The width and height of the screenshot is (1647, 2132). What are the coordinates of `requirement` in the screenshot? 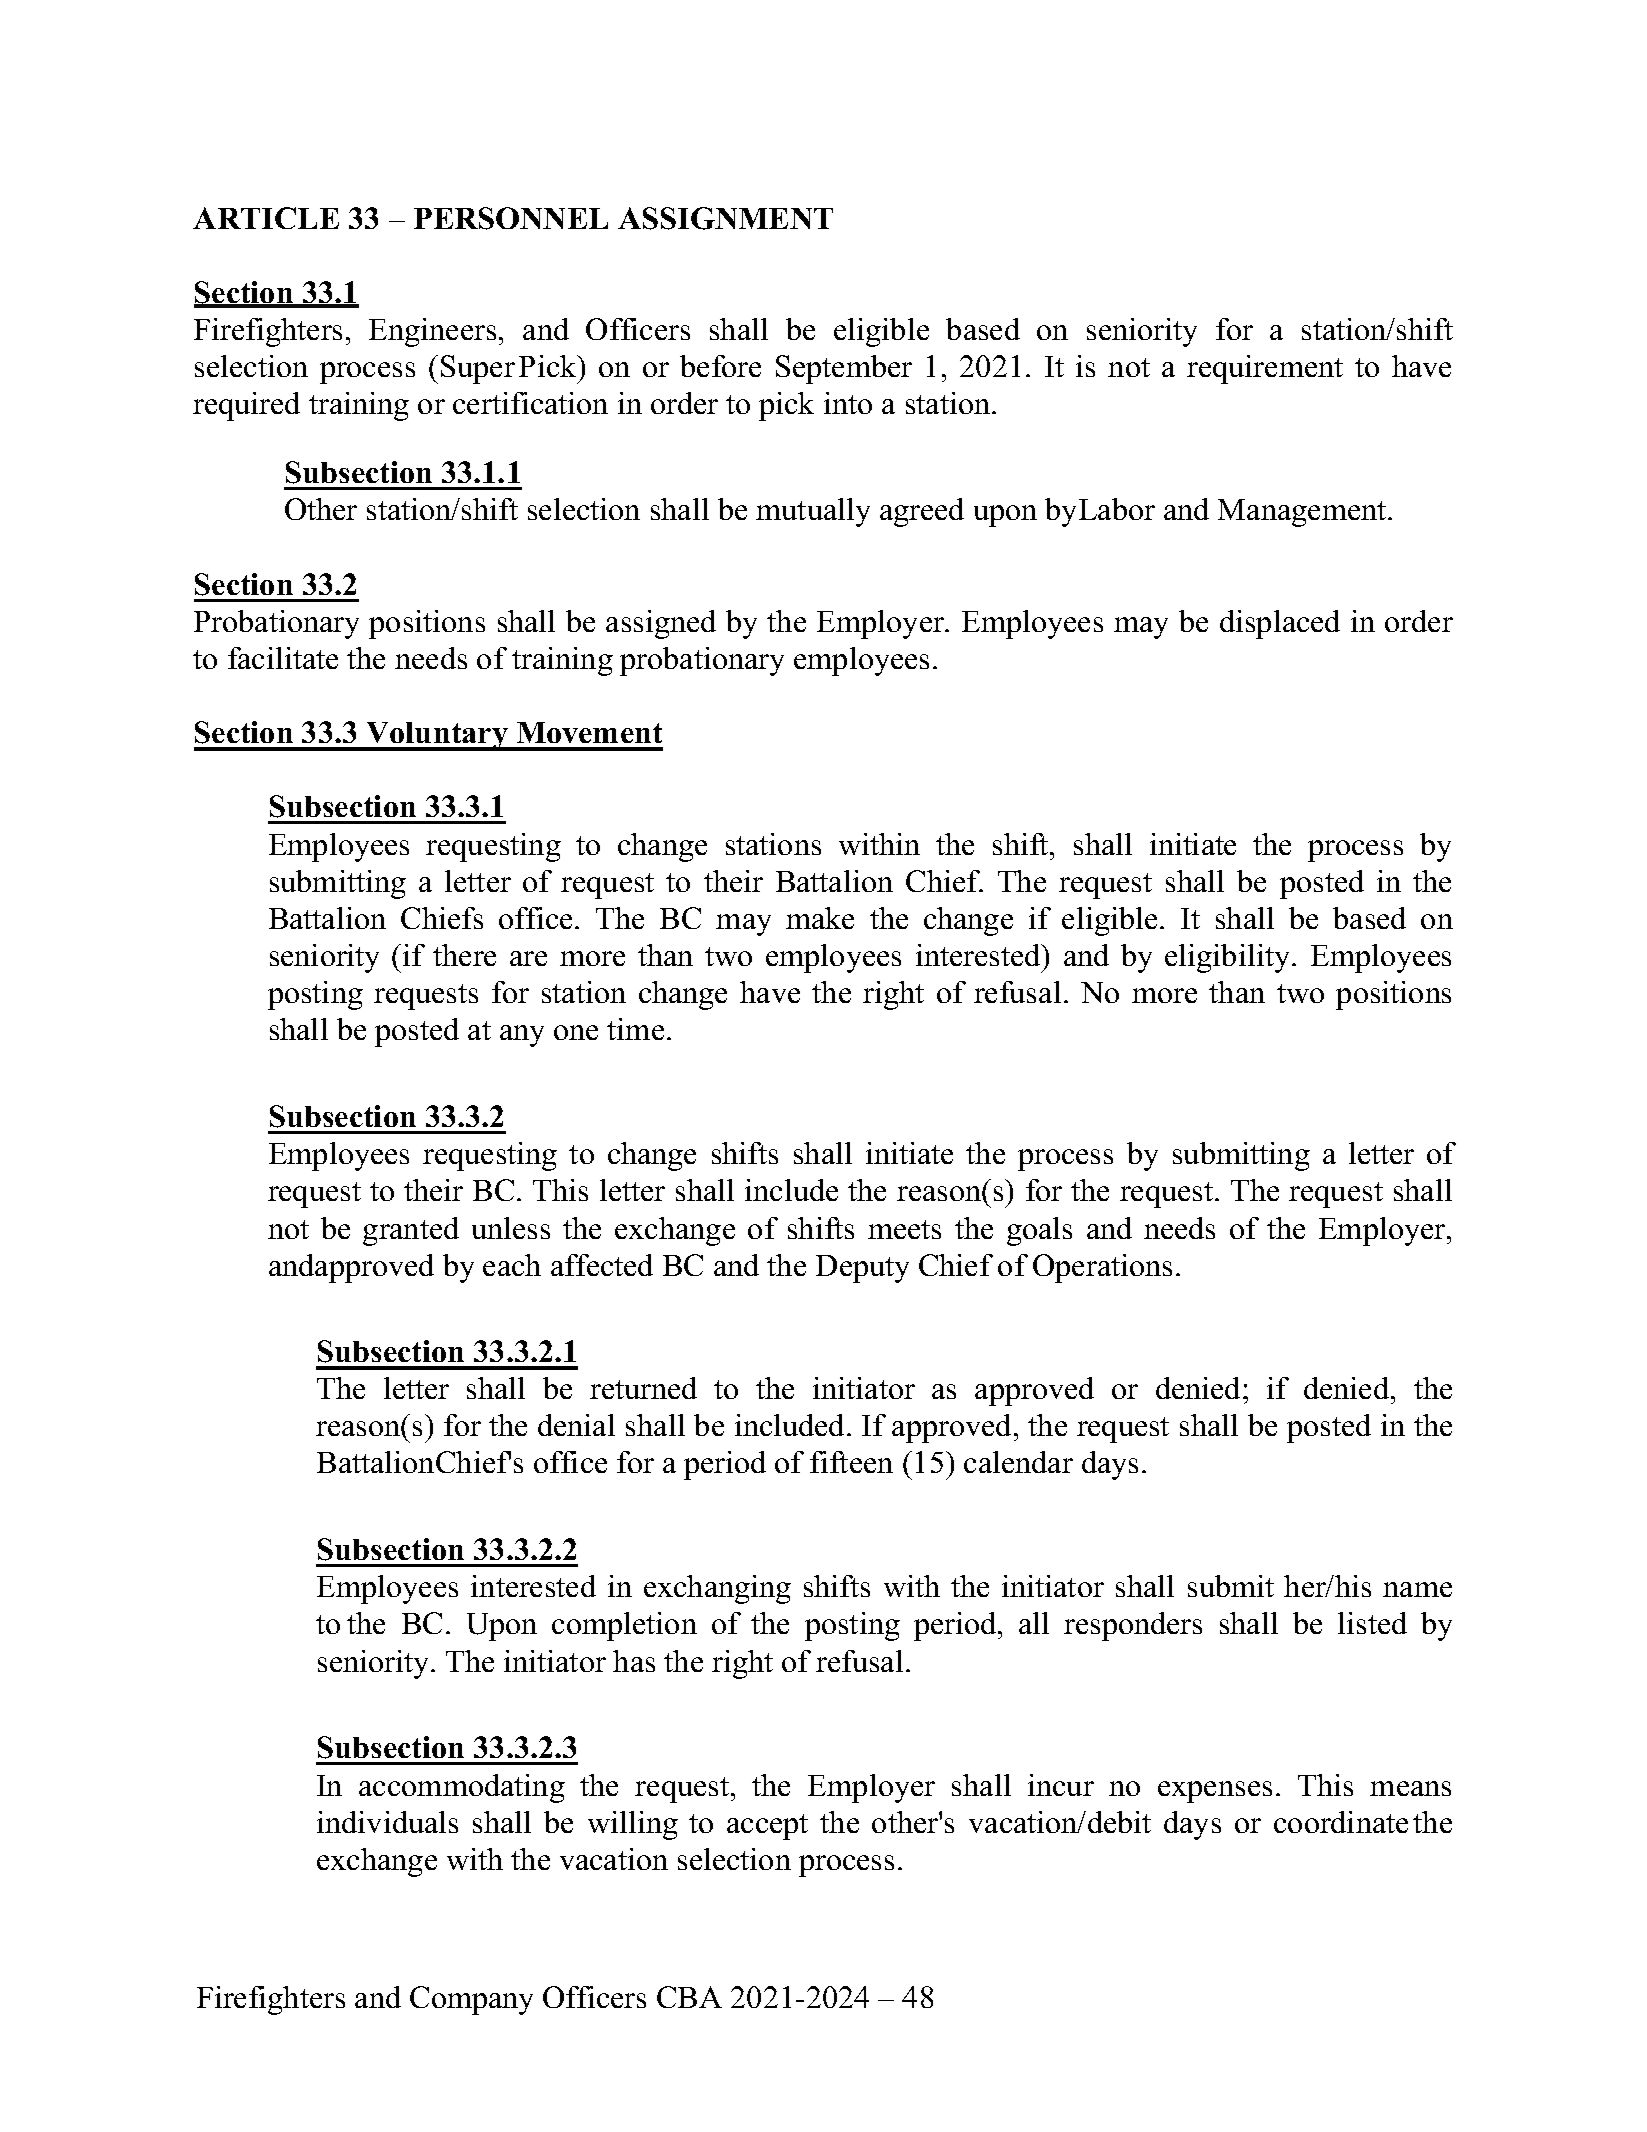 It's located at (1265, 369).
